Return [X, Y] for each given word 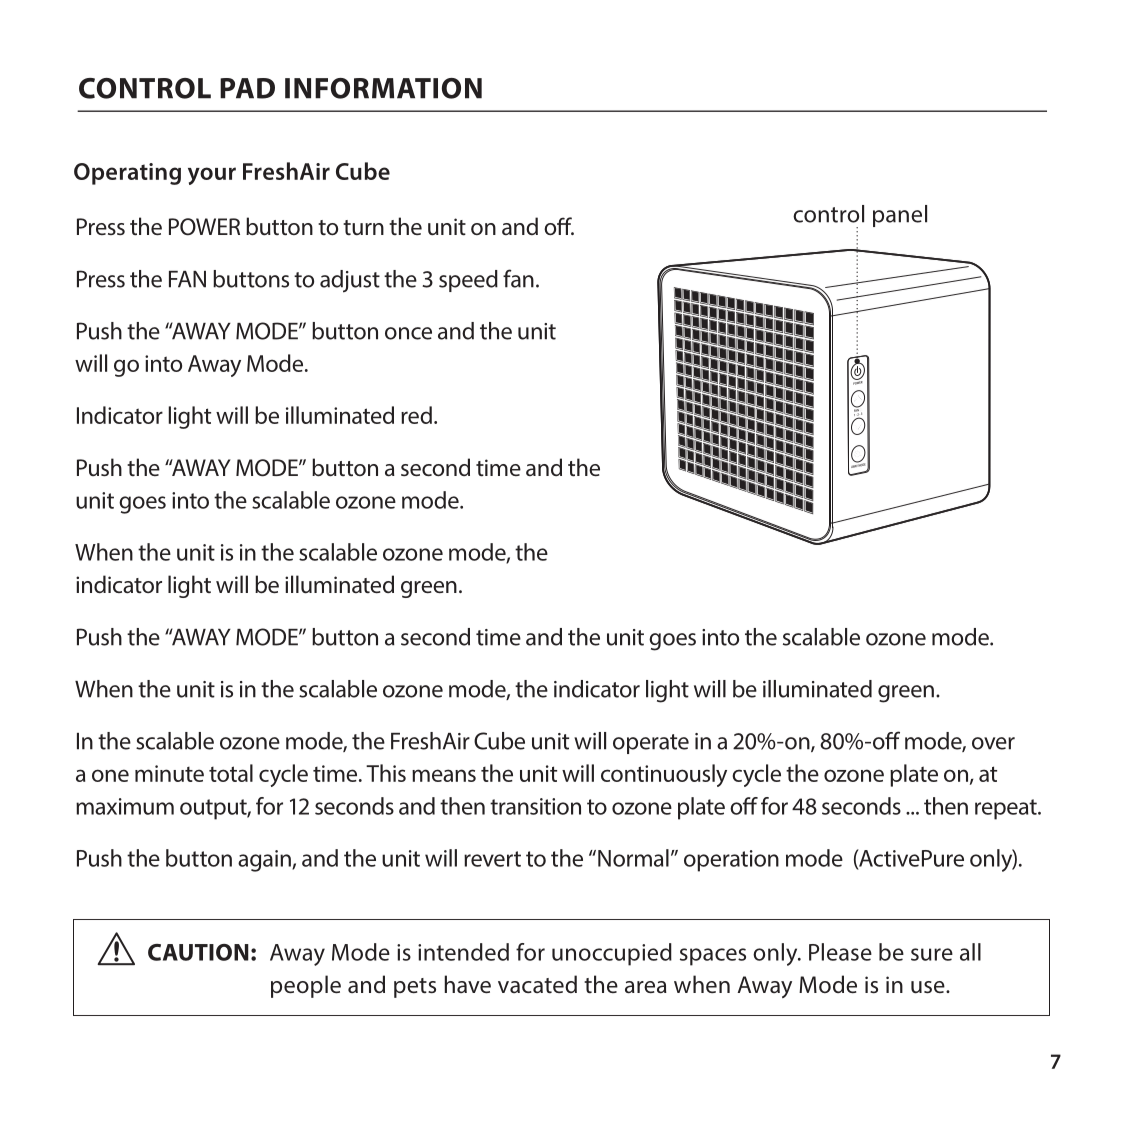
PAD [247, 88]
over [993, 743]
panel [900, 216]
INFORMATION [383, 88]
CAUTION [198, 952]
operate [651, 744]
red [416, 415]
